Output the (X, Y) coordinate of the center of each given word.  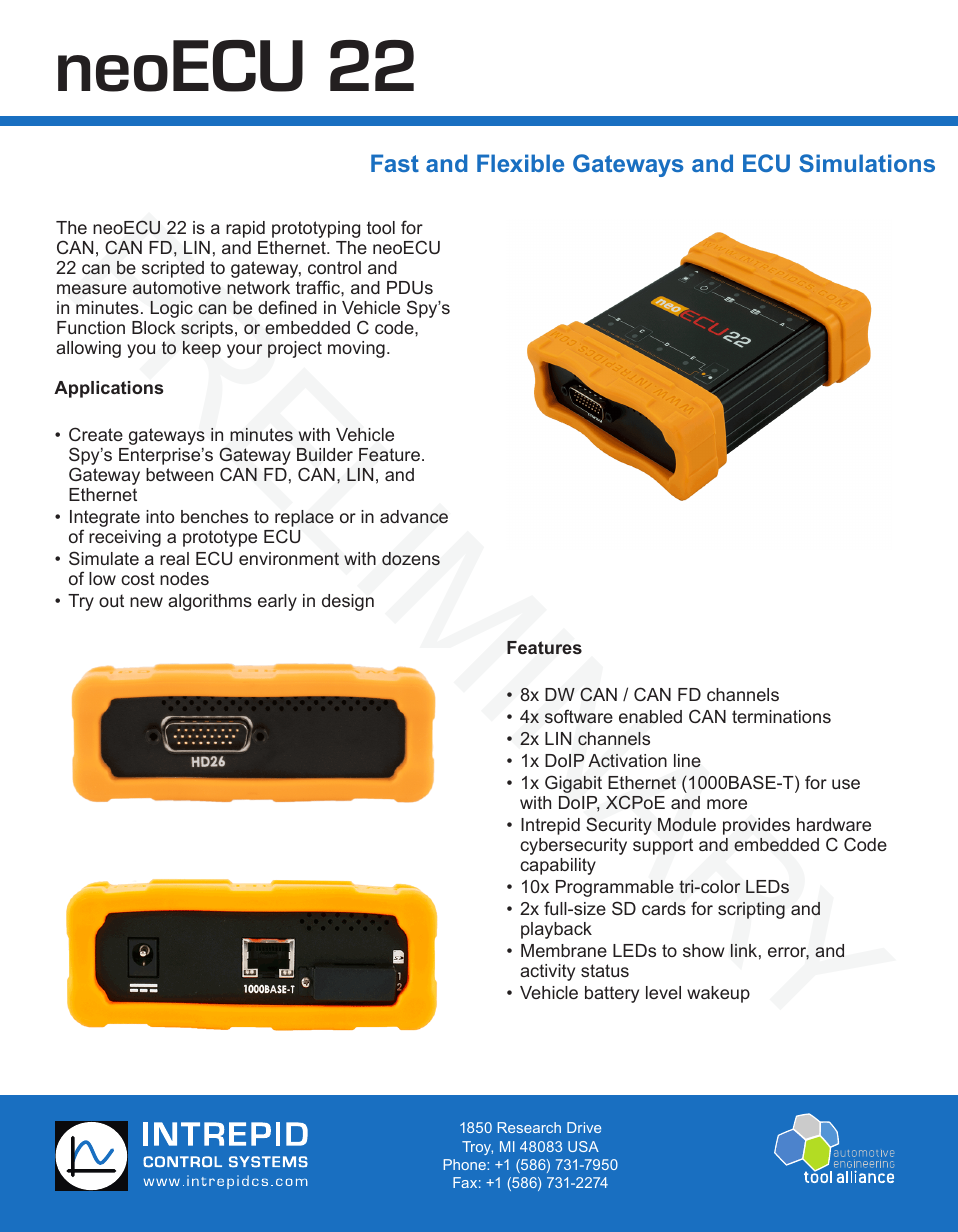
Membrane (564, 950)
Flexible (520, 163)
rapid (245, 229)
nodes (184, 578)
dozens (411, 559)
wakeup (718, 994)
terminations (781, 716)
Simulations (867, 163)
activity (547, 972)
